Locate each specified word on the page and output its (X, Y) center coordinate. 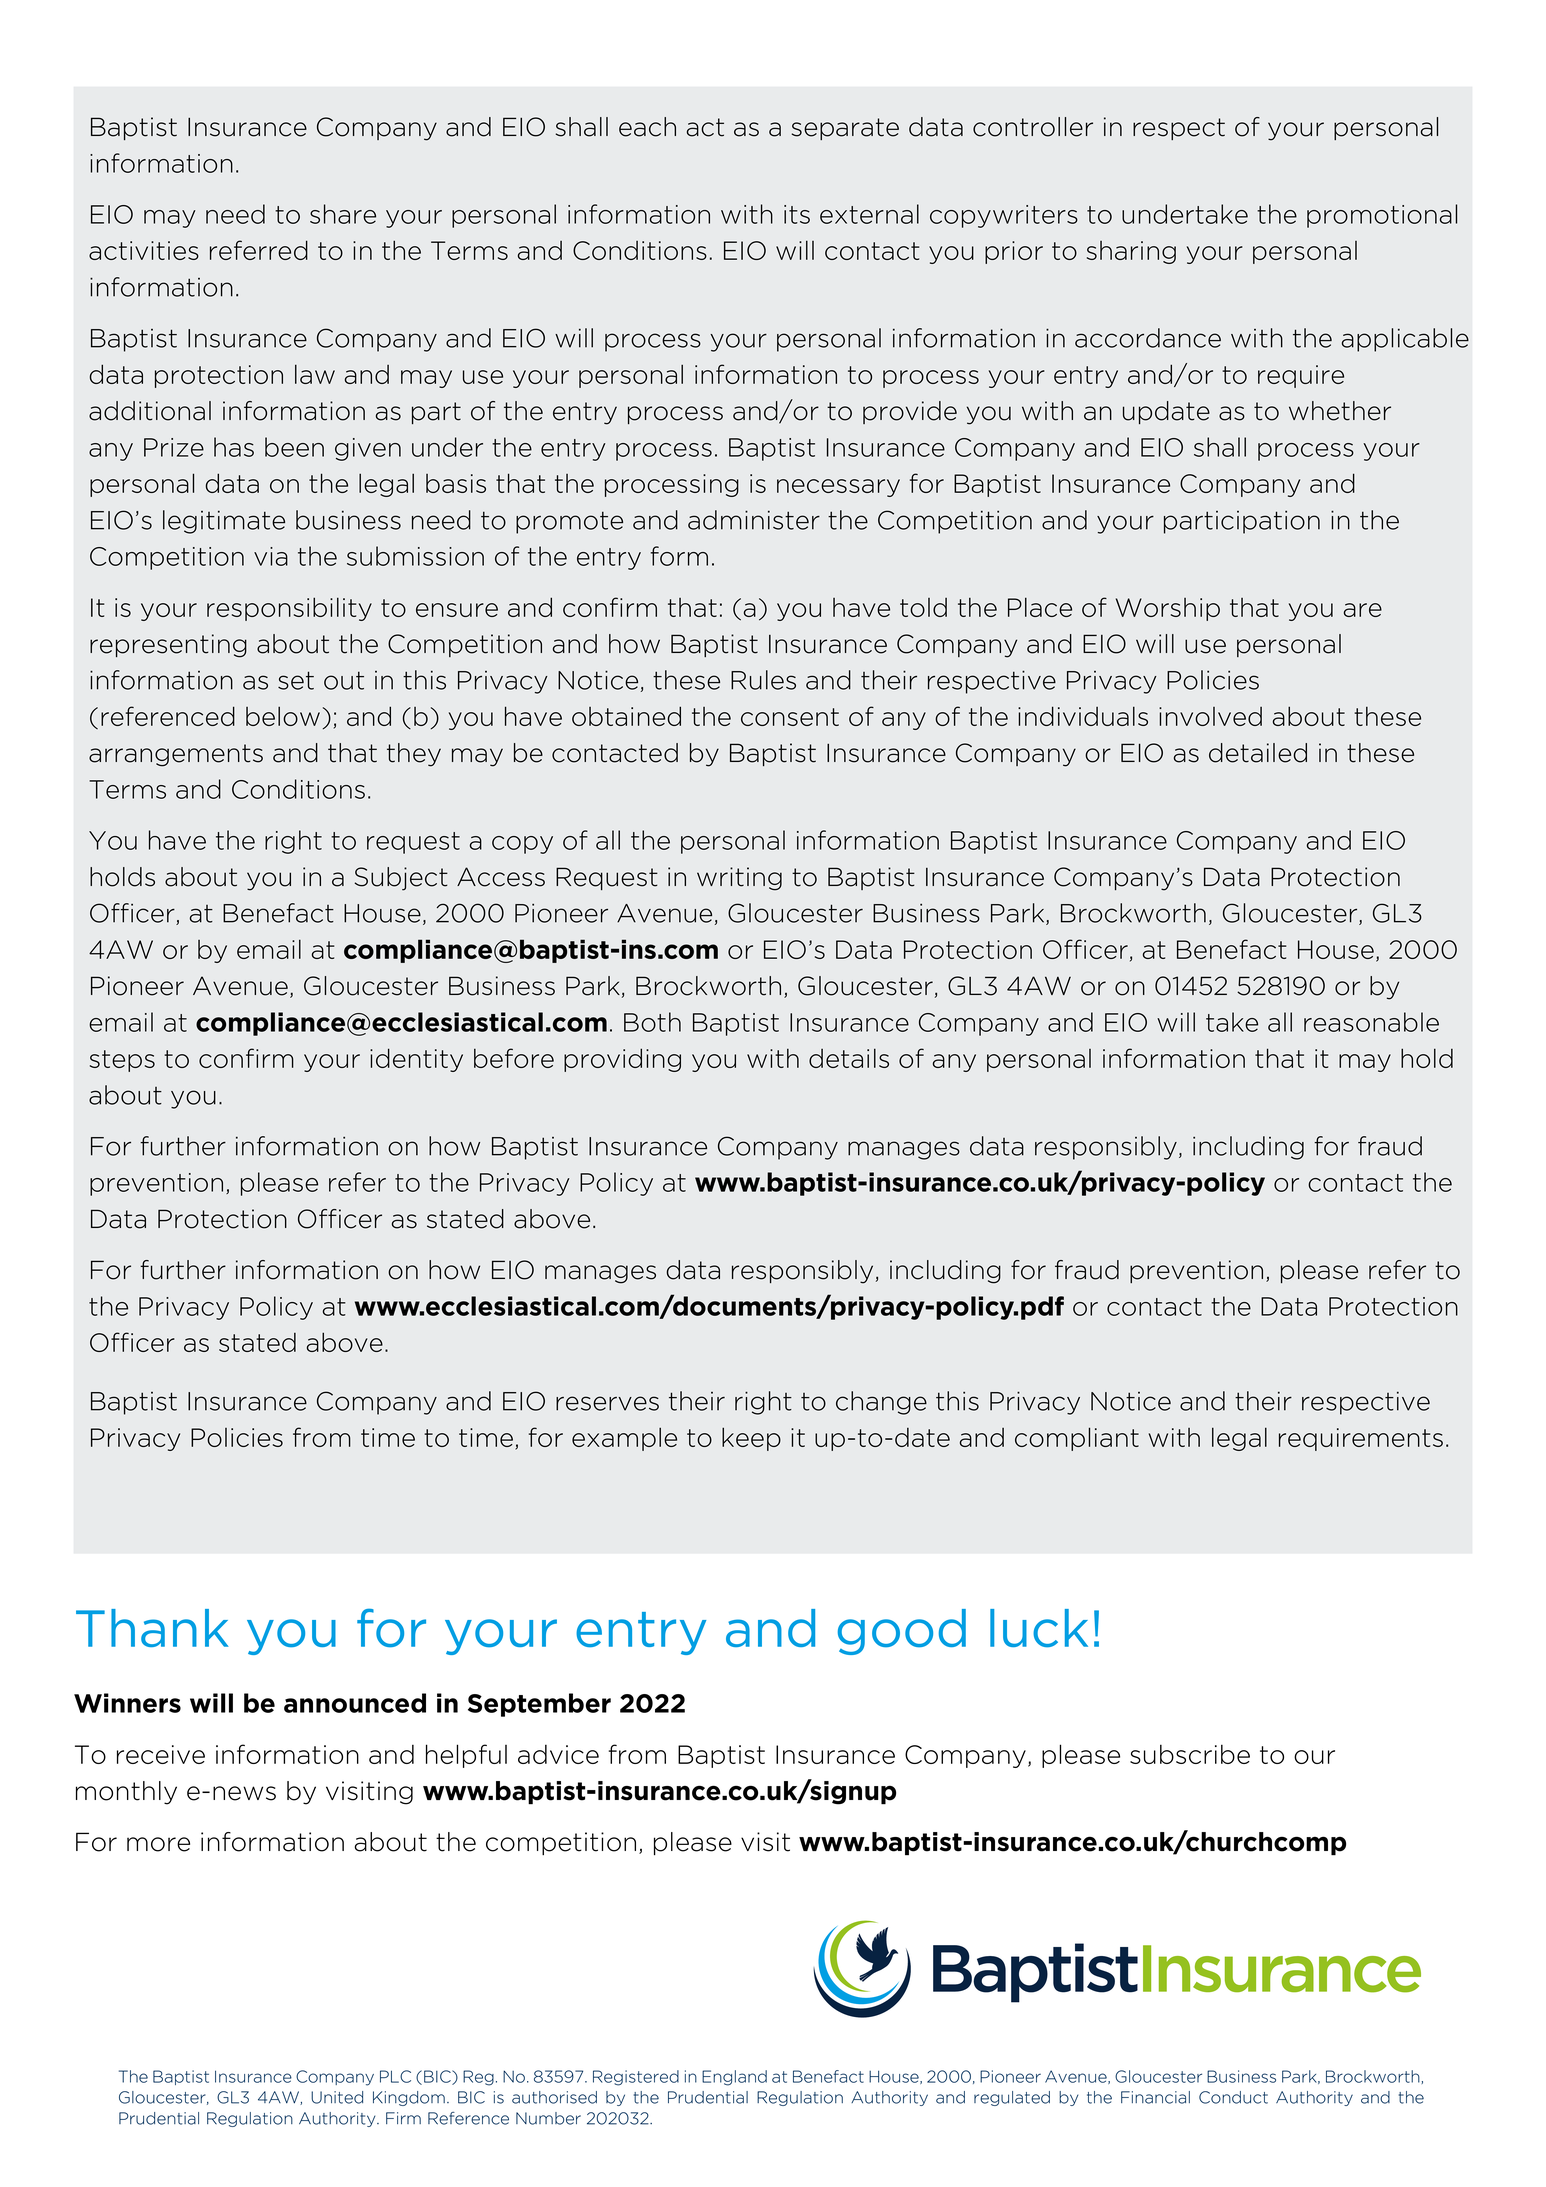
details (849, 1058)
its (797, 214)
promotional (1382, 216)
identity (416, 1060)
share (343, 214)
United (337, 2097)
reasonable (1371, 1022)
